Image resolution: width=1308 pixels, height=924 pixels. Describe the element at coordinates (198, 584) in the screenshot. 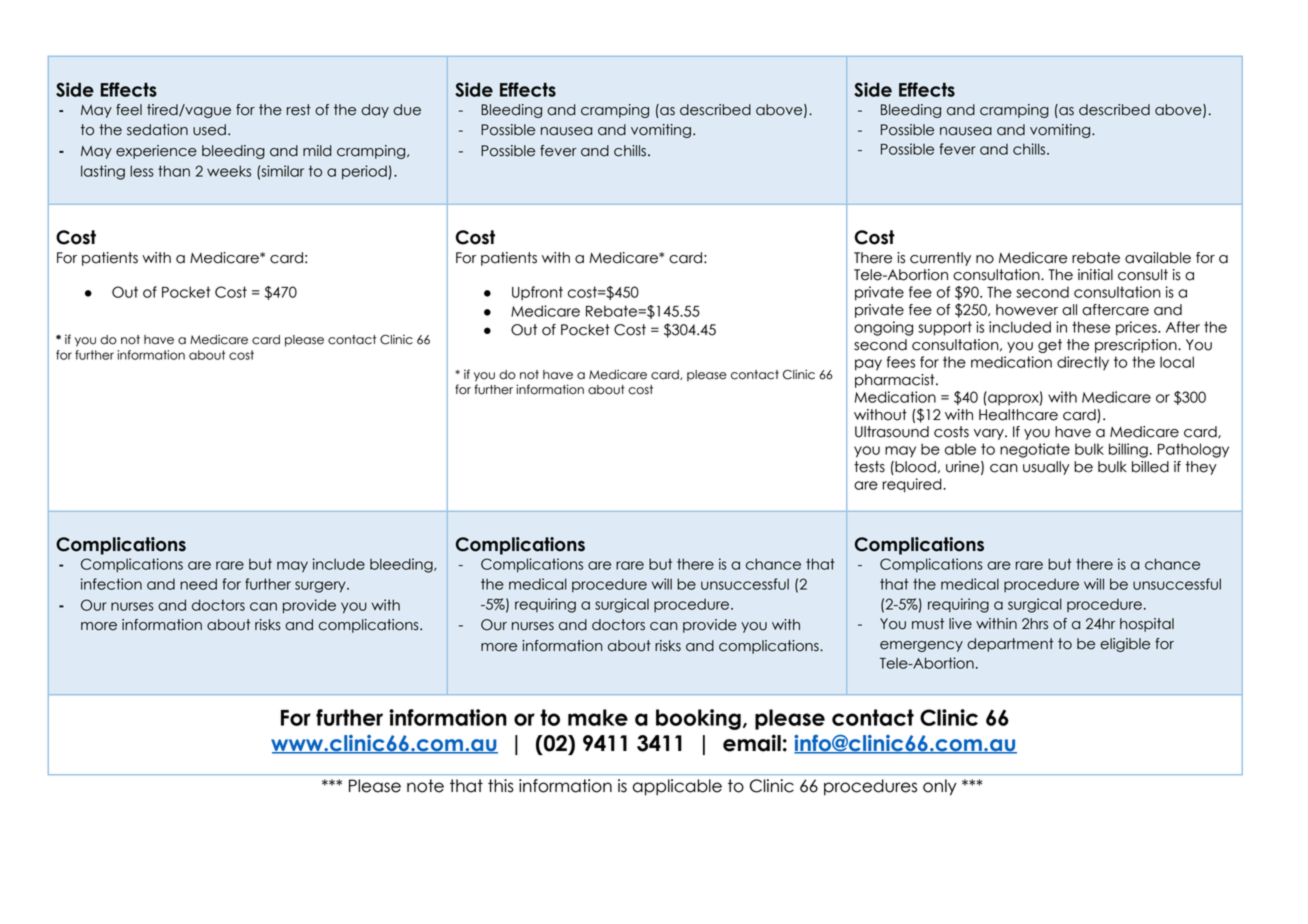

I see `need` at that location.
